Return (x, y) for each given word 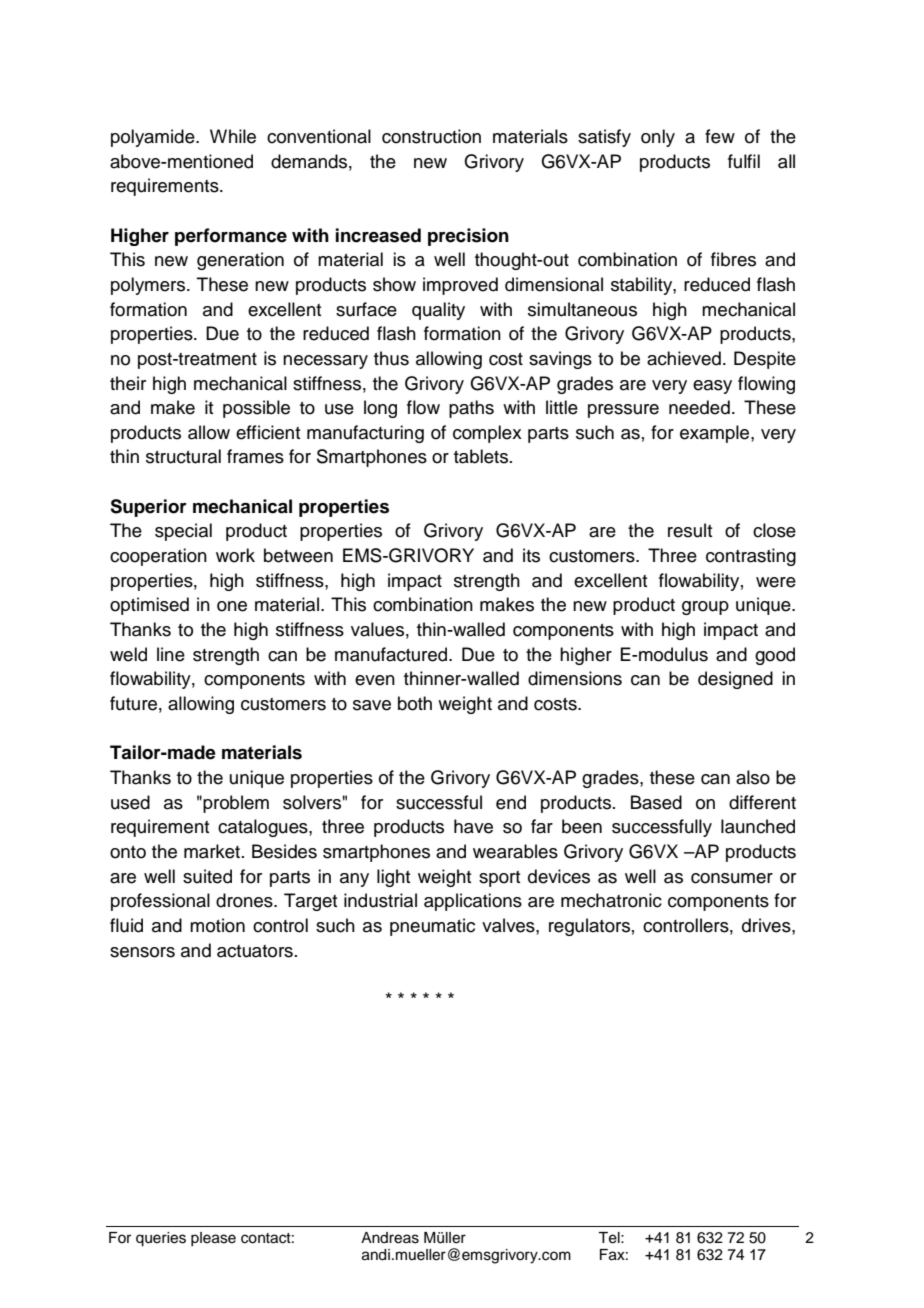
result (690, 530)
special (183, 532)
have (473, 826)
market (212, 851)
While (233, 136)
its (531, 555)
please (213, 1239)
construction (431, 136)
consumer (732, 878)
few (720, 136)
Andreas (390, 1238)
